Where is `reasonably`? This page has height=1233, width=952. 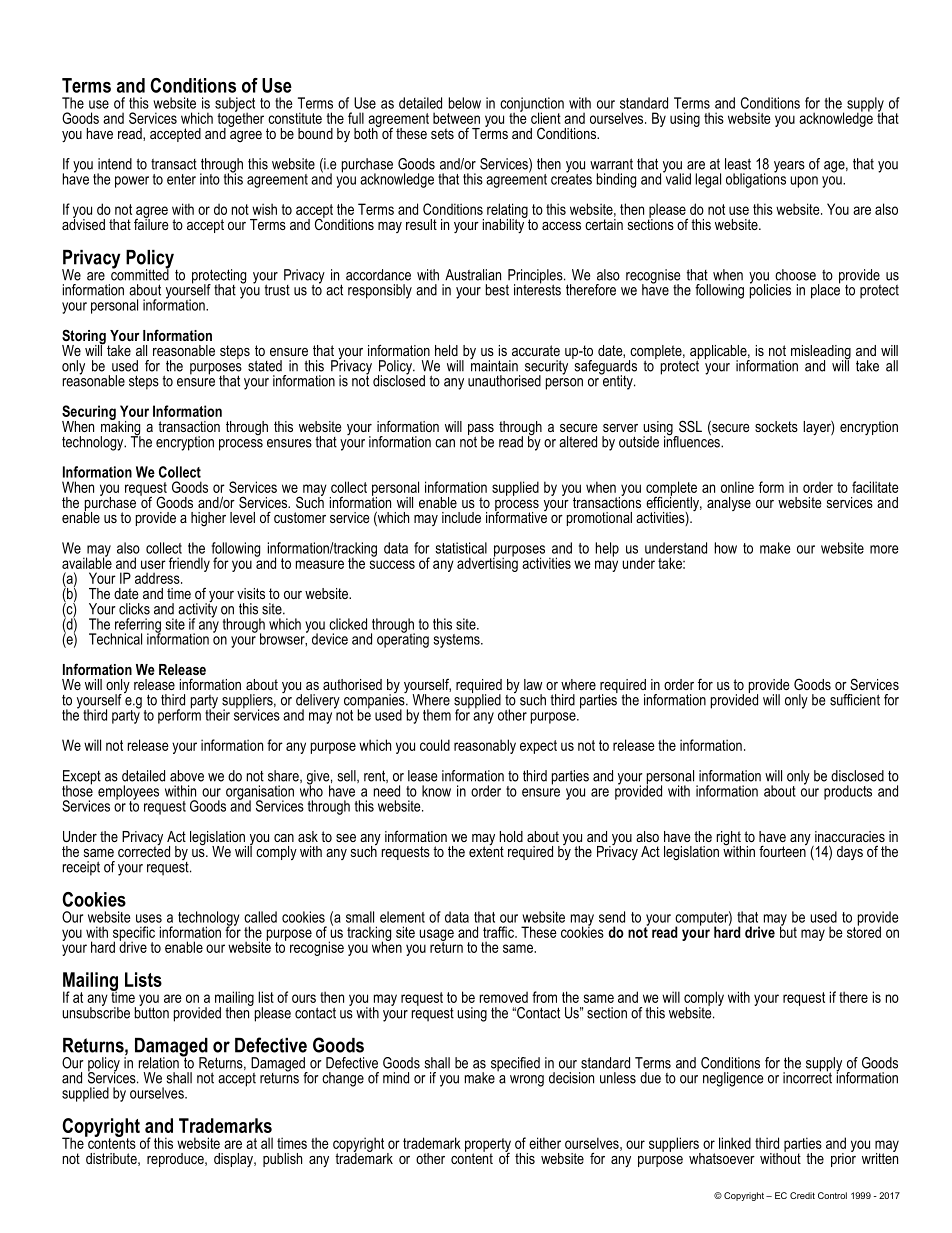
reasonably is located at coordinates (485, 746).
